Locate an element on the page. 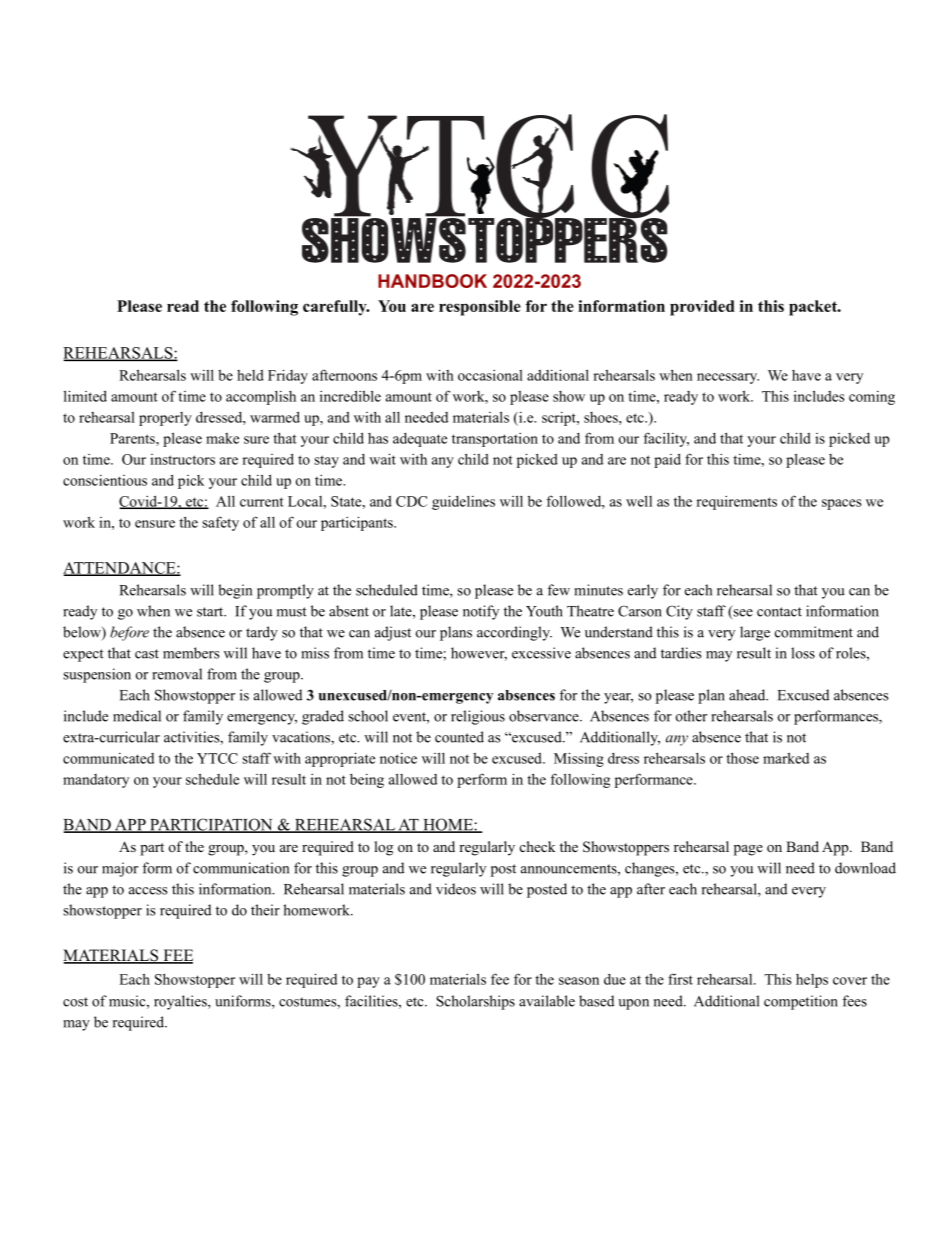 The image size is (952, 1233). large is located at coordinates (755, 633).
